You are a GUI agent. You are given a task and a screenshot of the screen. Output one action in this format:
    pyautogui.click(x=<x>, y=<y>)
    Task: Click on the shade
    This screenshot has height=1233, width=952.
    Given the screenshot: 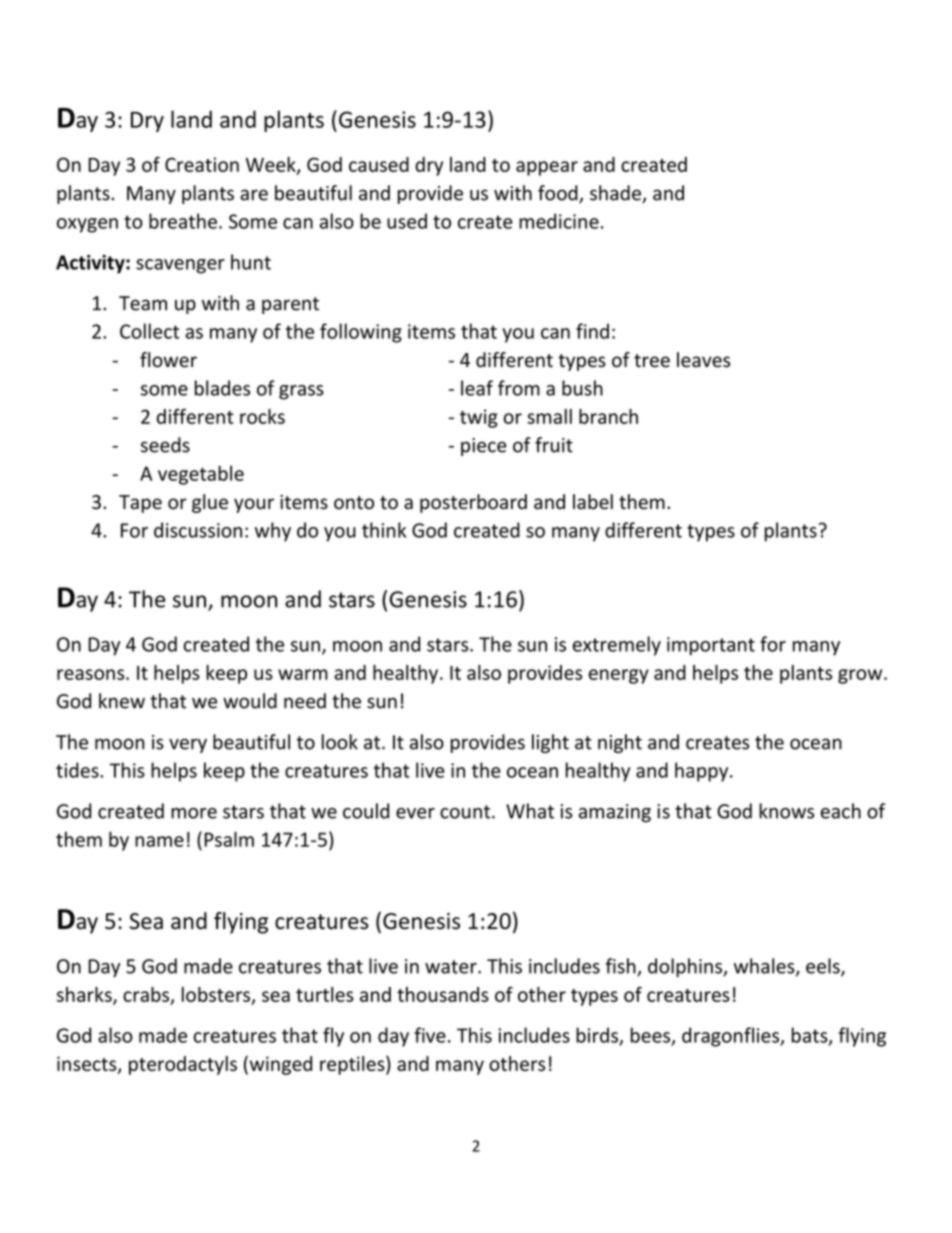 What is the action you would take?
    pyautogui.click(x=616, y=194)
